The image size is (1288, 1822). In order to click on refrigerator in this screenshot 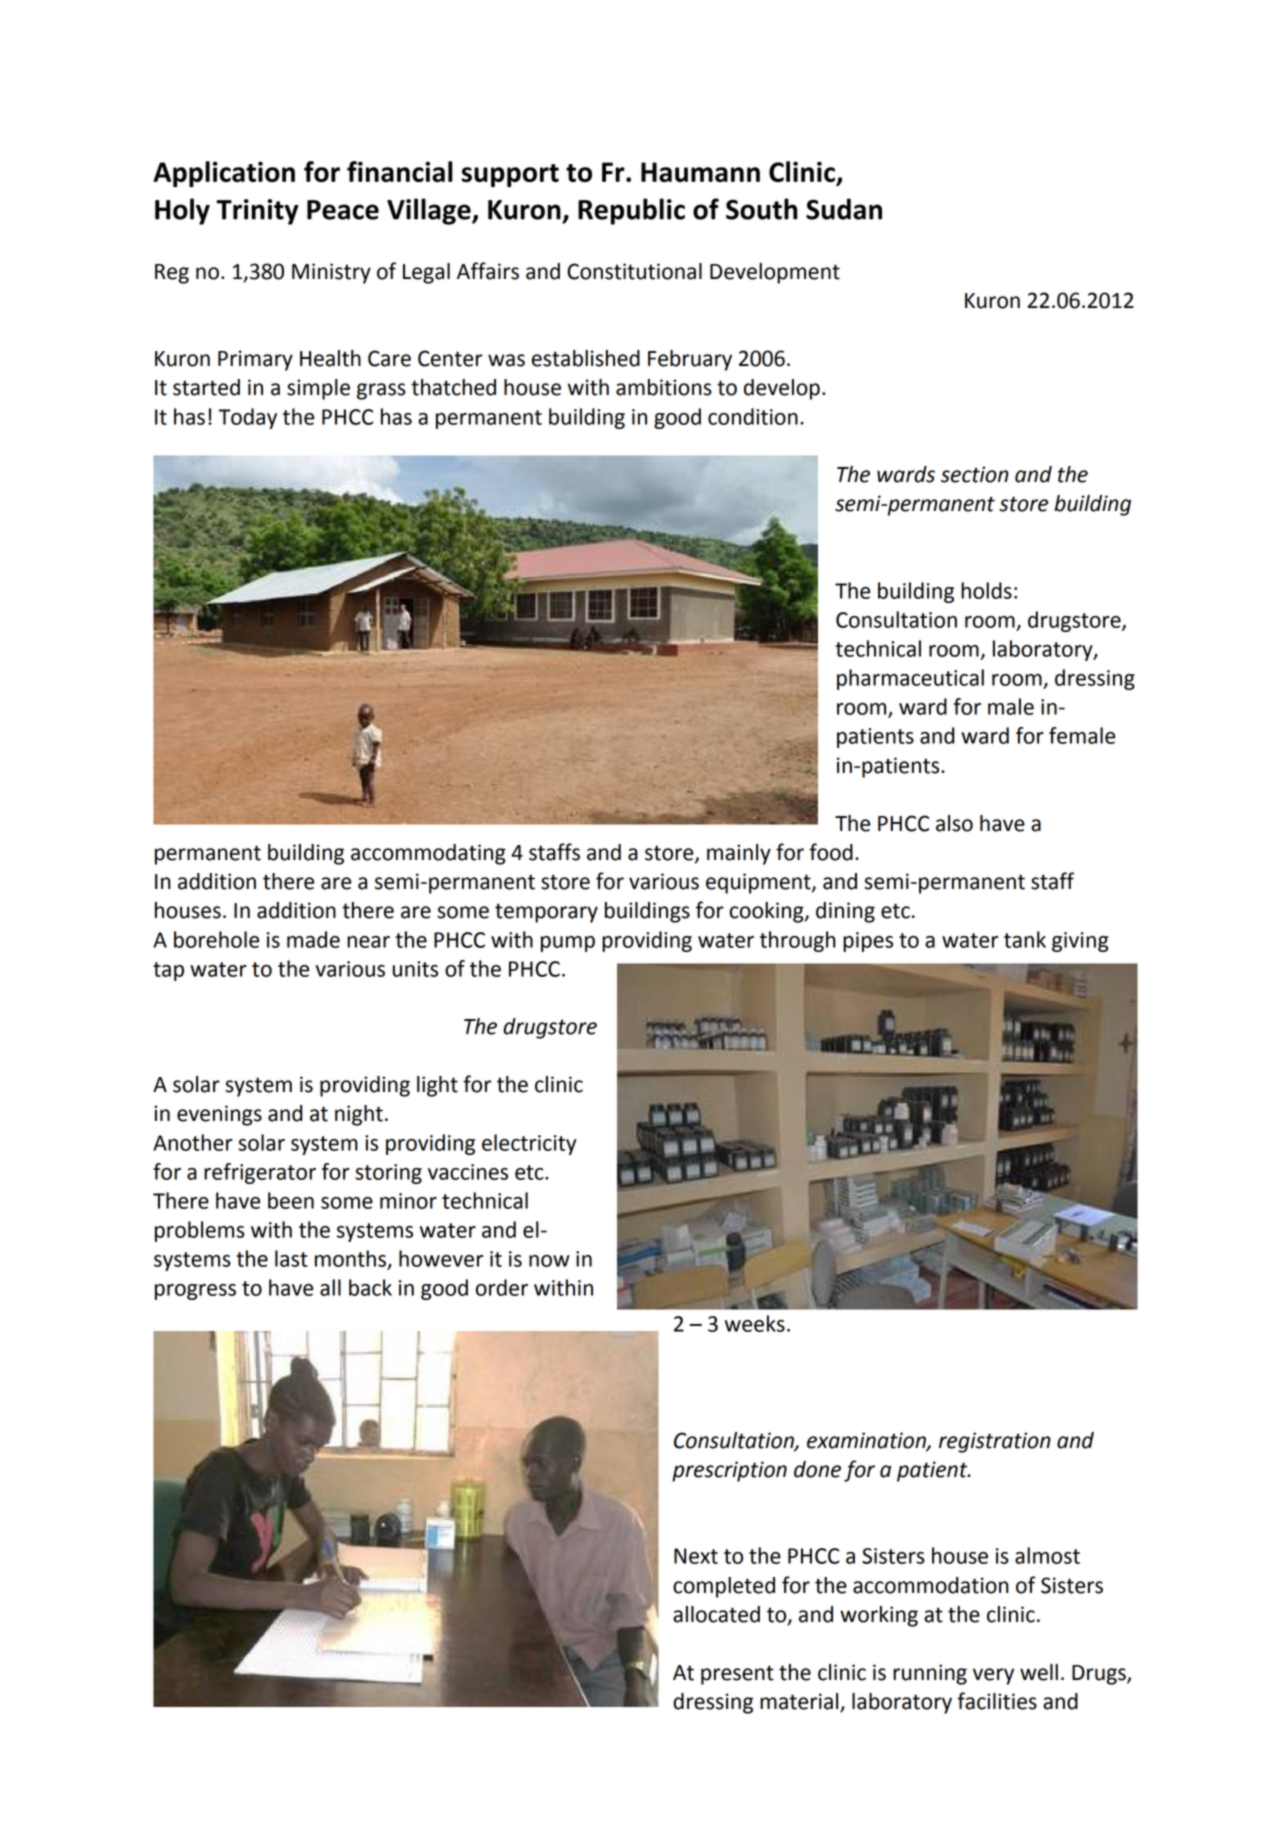, I will do `click(260, 1173)`.
